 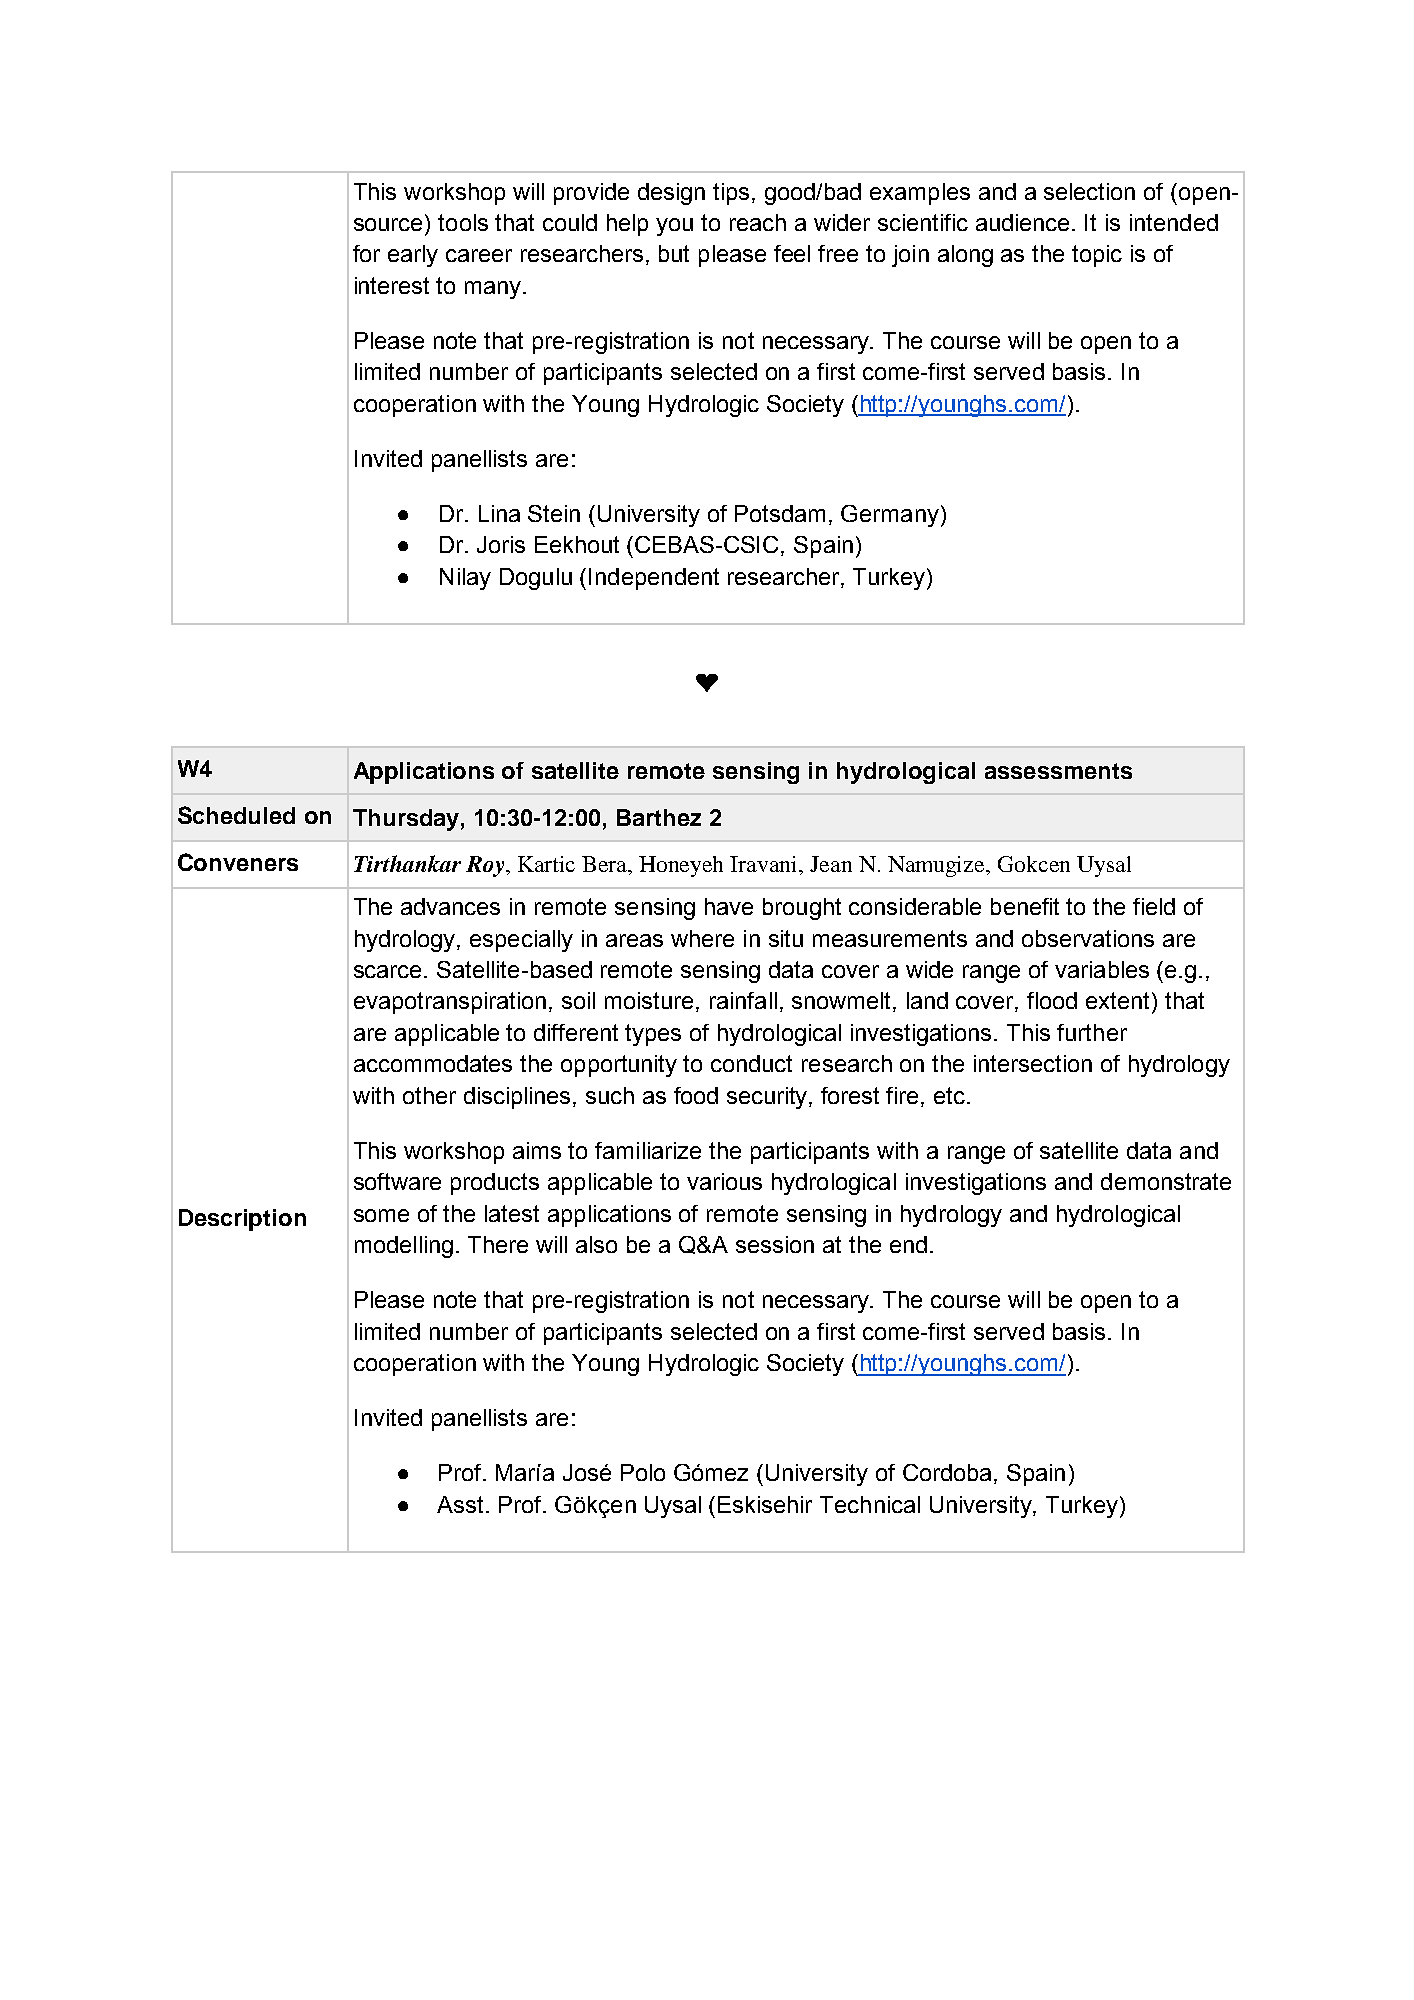 I want to click on but, so click(x=674, y=253).
